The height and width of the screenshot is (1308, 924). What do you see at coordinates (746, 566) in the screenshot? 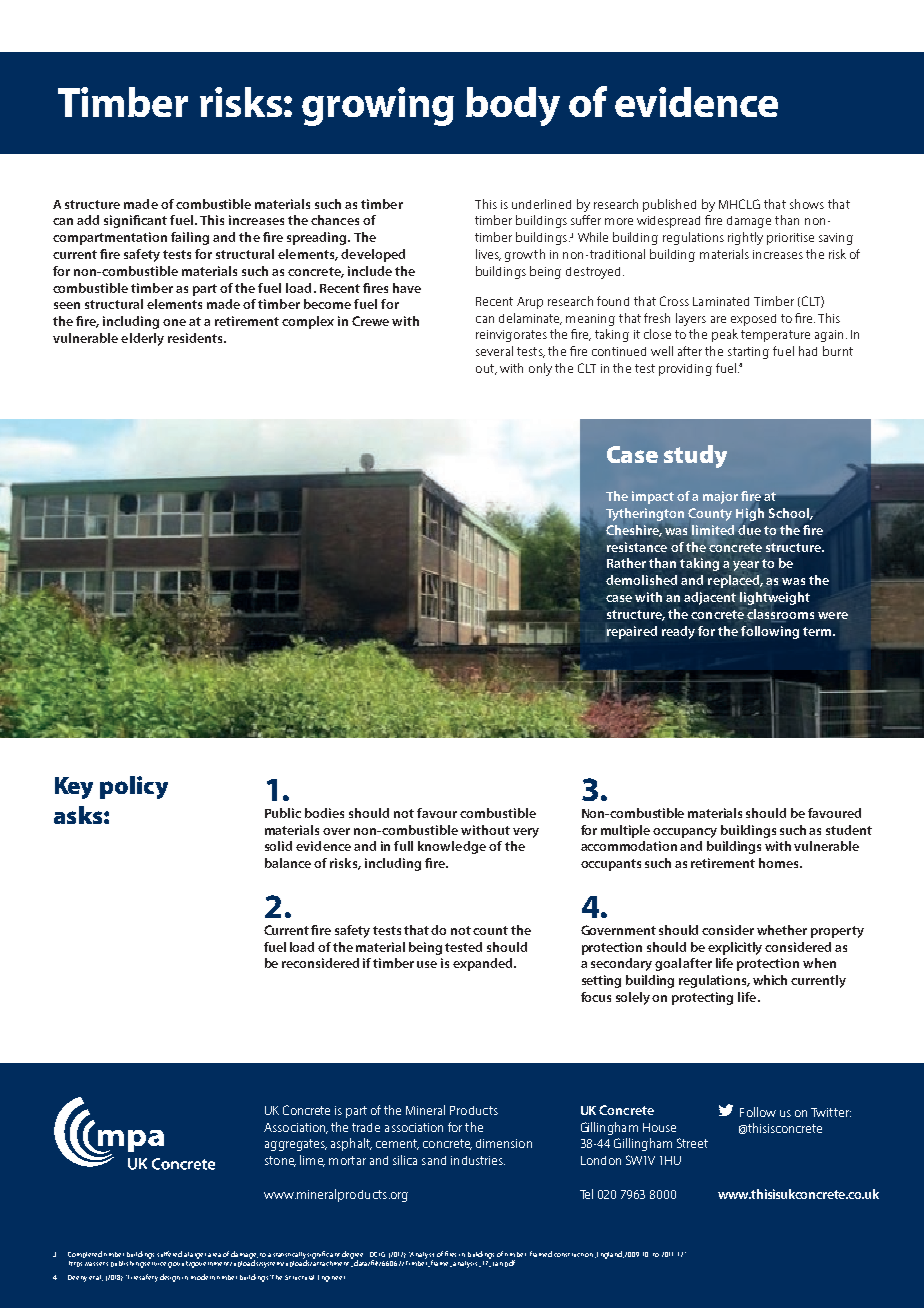
I see `year` at bounding box center [746, 566].
